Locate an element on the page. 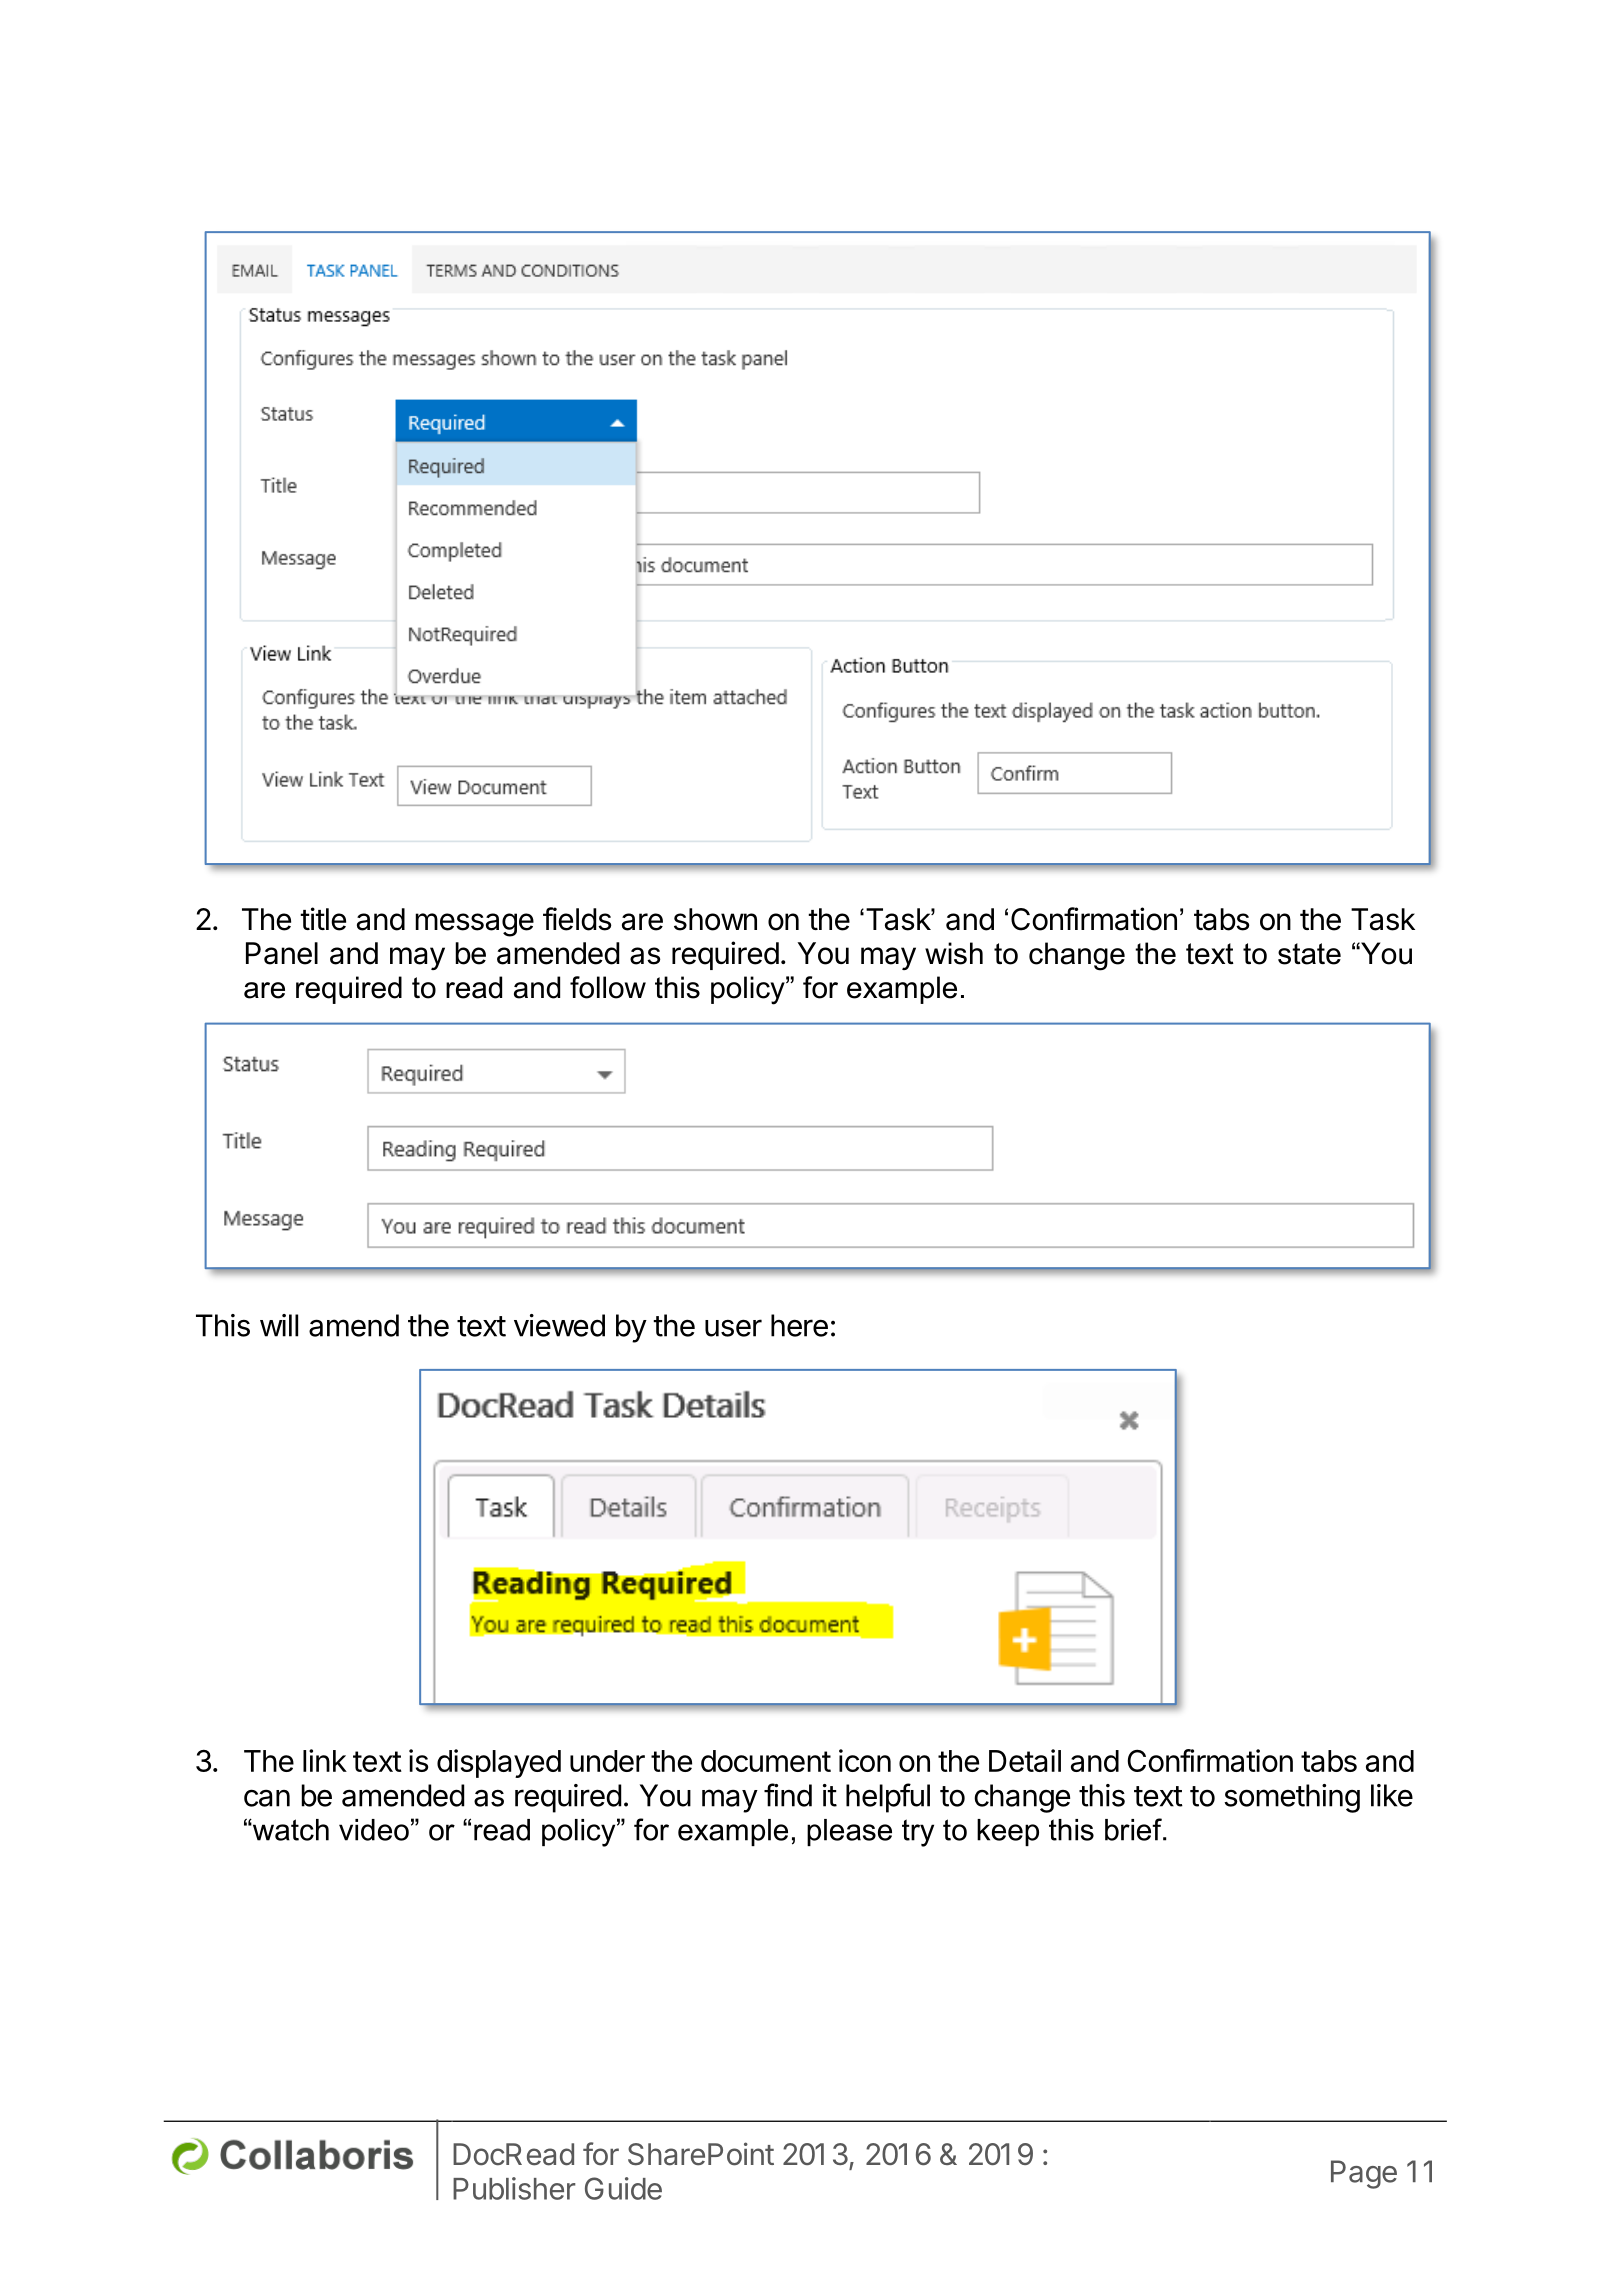  message is located at coordinates (474, 925).
